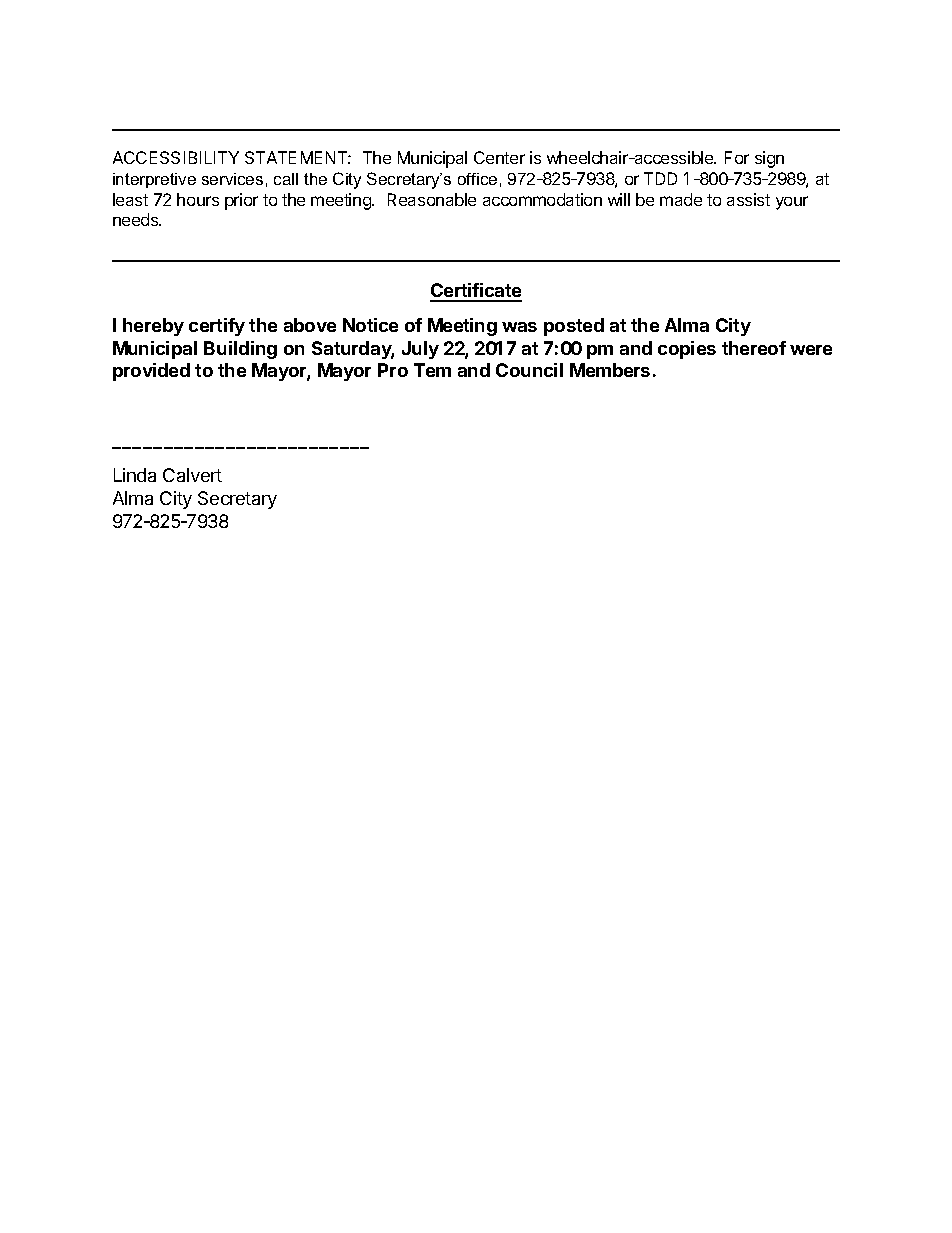 The width and height of the document is (952, 1233). Describe the element at coordinates (420, 350) in the document. I see `July` at that location.
